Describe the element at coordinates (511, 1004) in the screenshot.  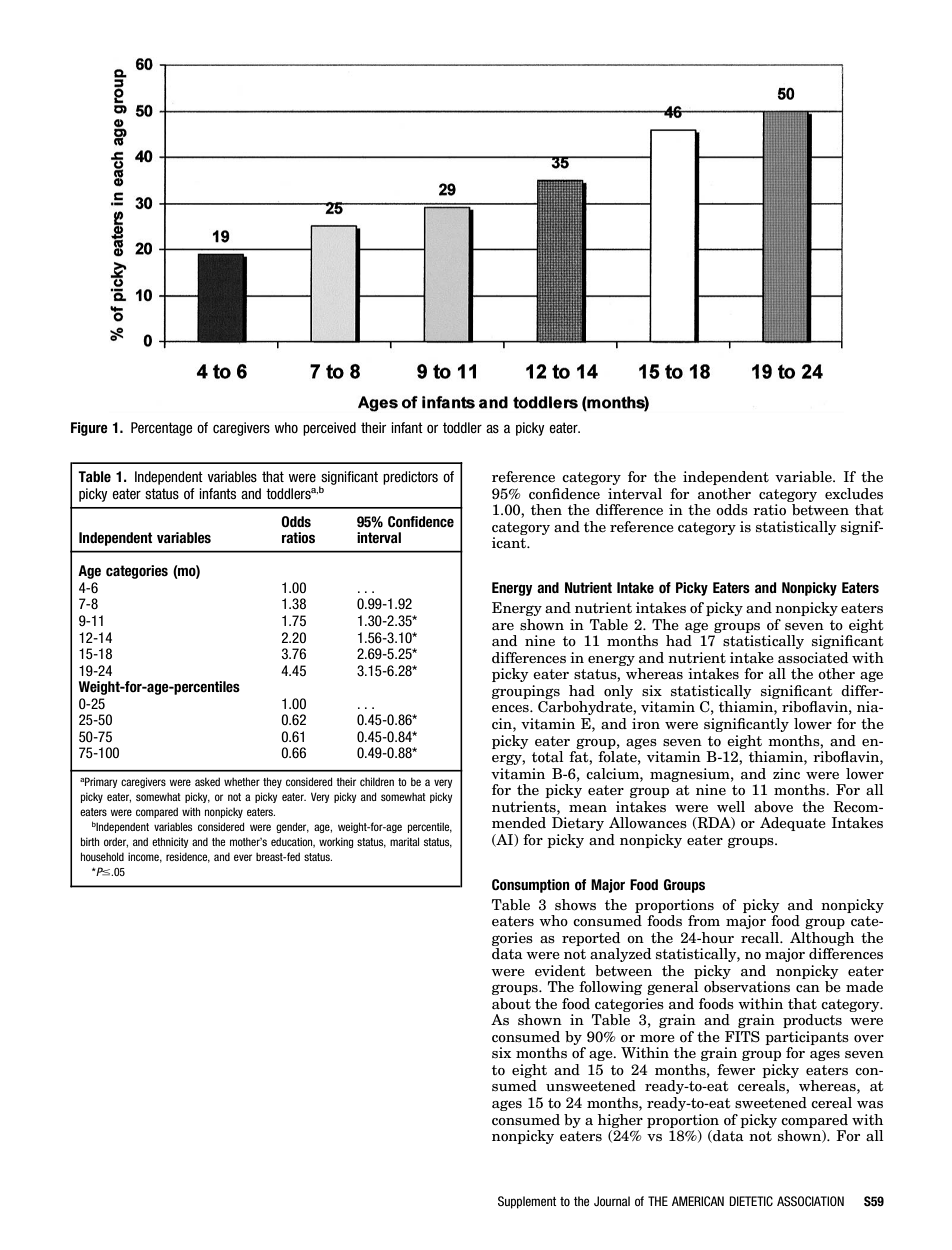
I see `about` at that location.
